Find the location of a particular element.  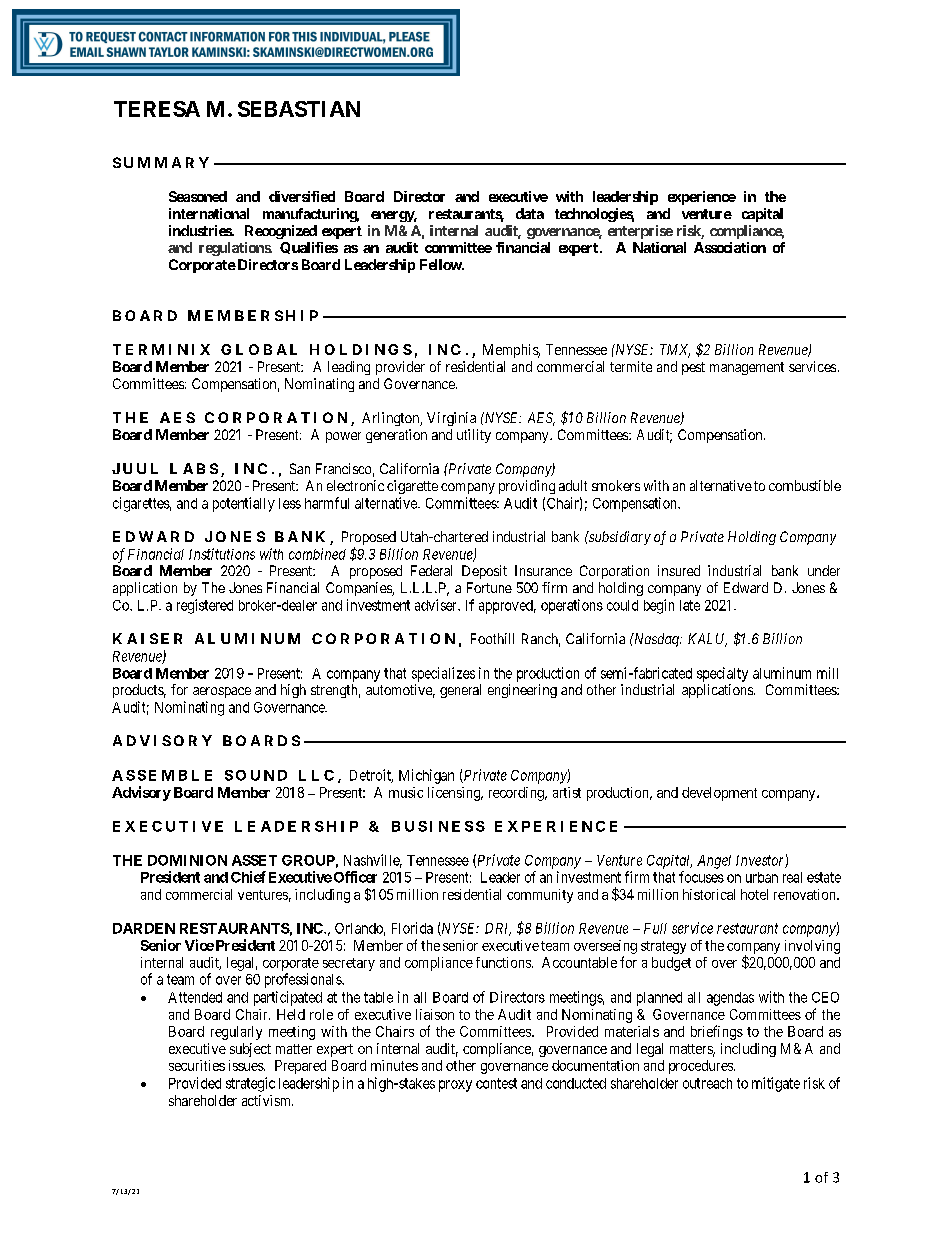

community is located at coordinates (540, 896).
